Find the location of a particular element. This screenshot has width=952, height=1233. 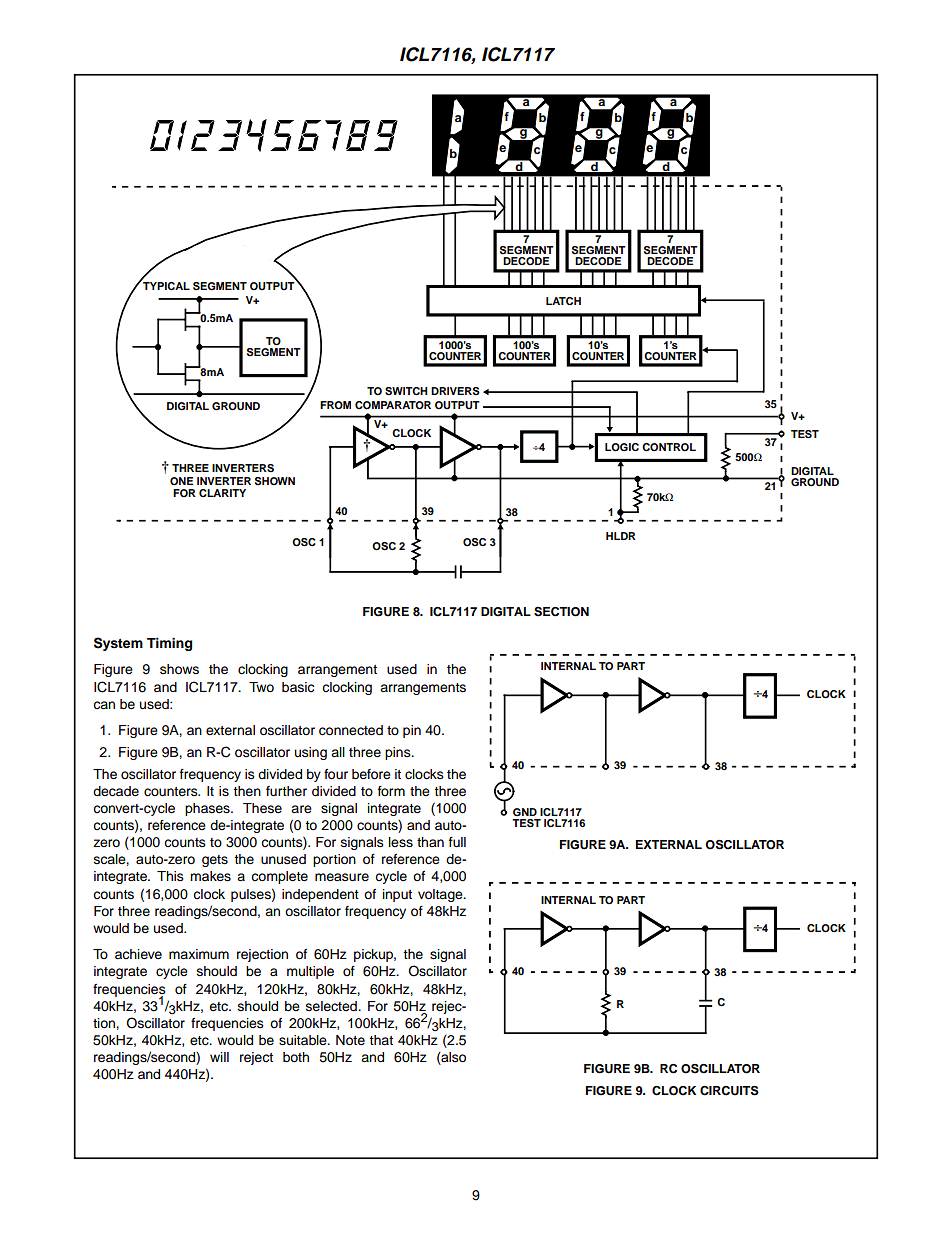

CONTROL is located at coordinates (669, 447).
